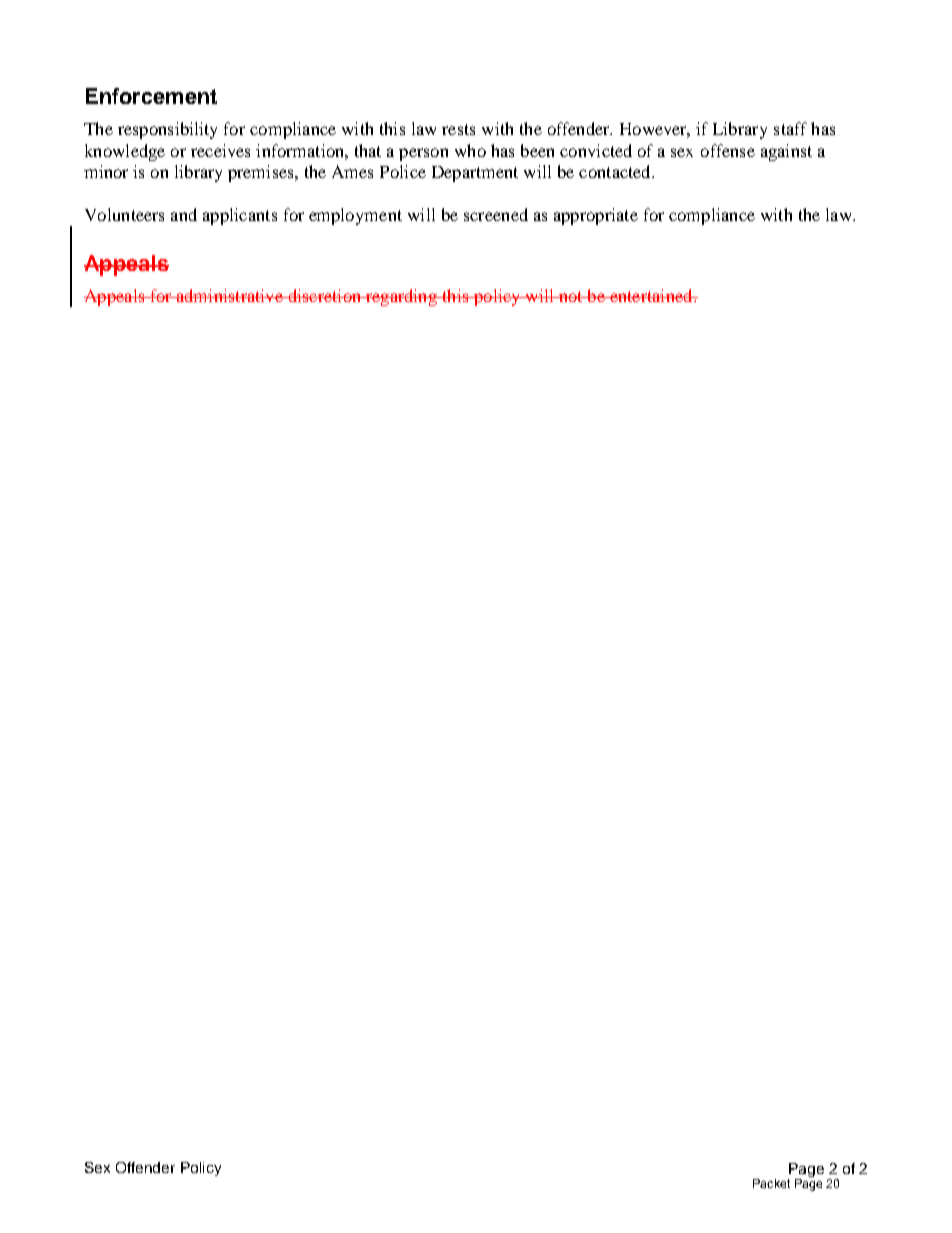 The width and height of the screenshot is (952, 1233). What do you see at coordinates (728, 150) in the screenshot?
I see `offense` at bounding box center [728, 150].
